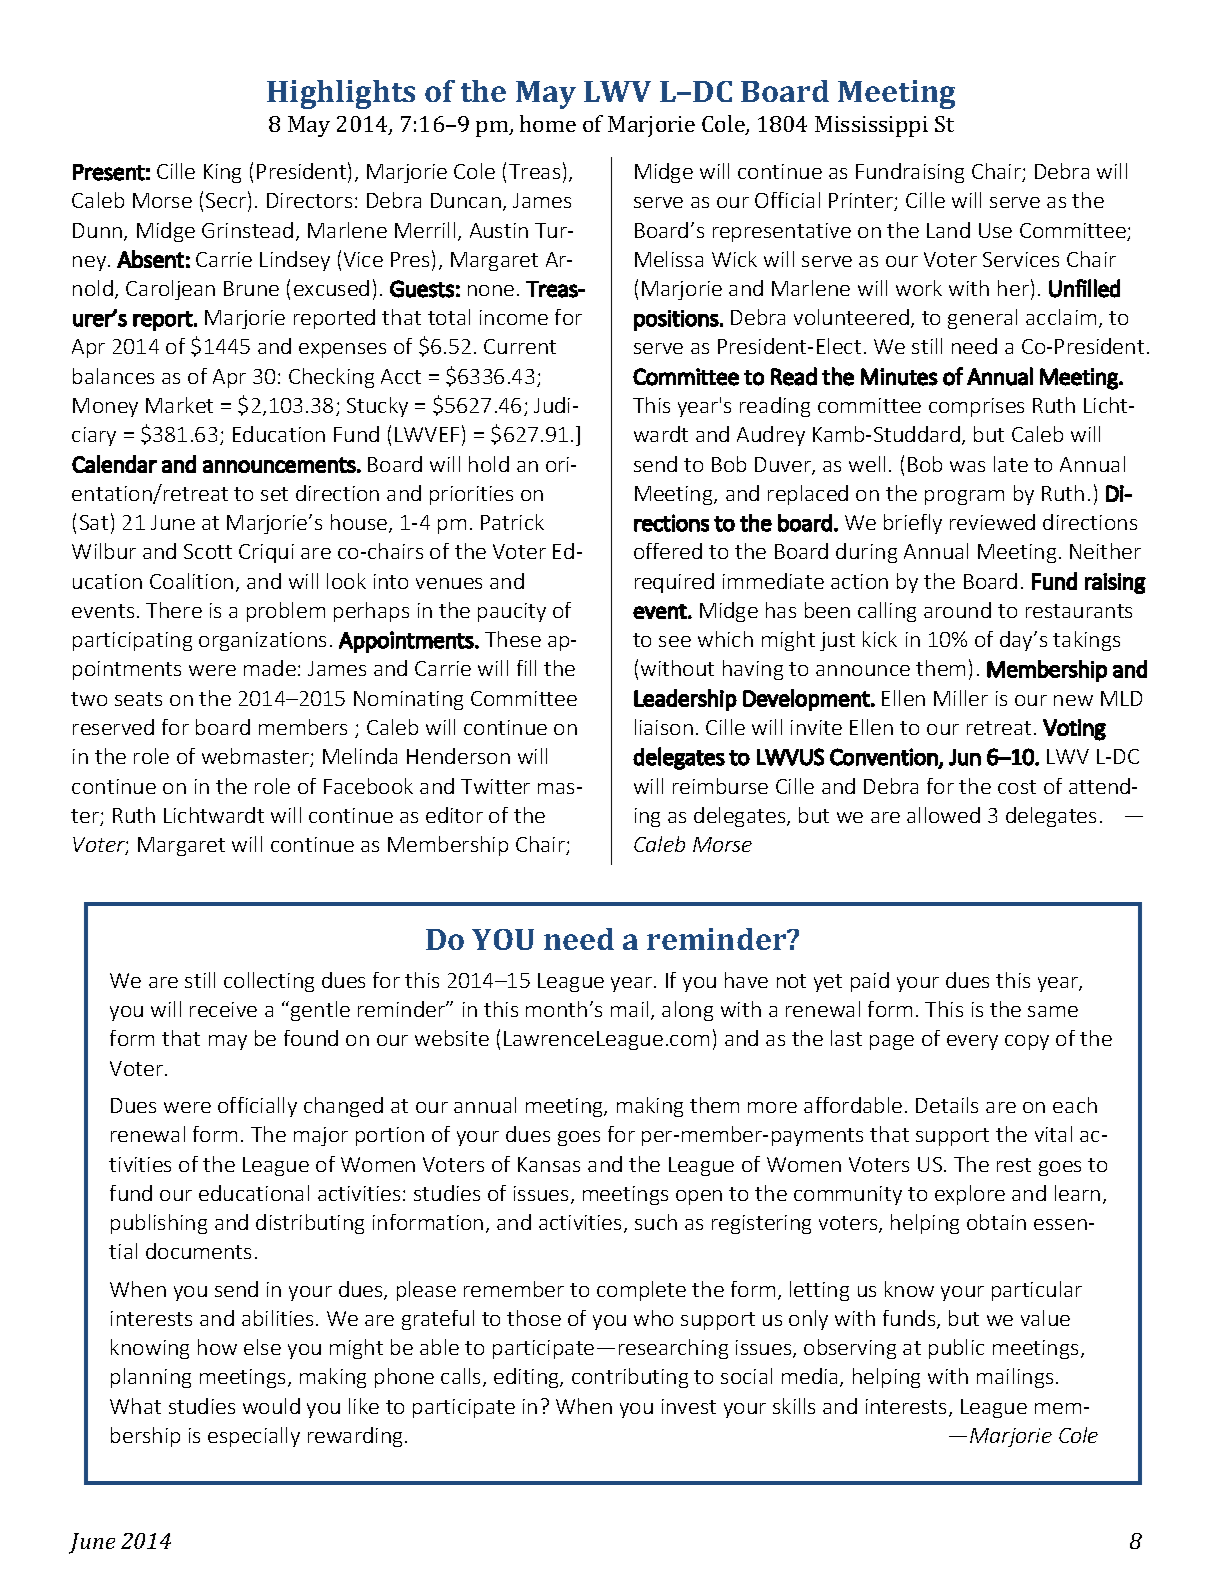 The height and width of the image is (1582, 1223). I want to click on same, so click(1053, 1011).
